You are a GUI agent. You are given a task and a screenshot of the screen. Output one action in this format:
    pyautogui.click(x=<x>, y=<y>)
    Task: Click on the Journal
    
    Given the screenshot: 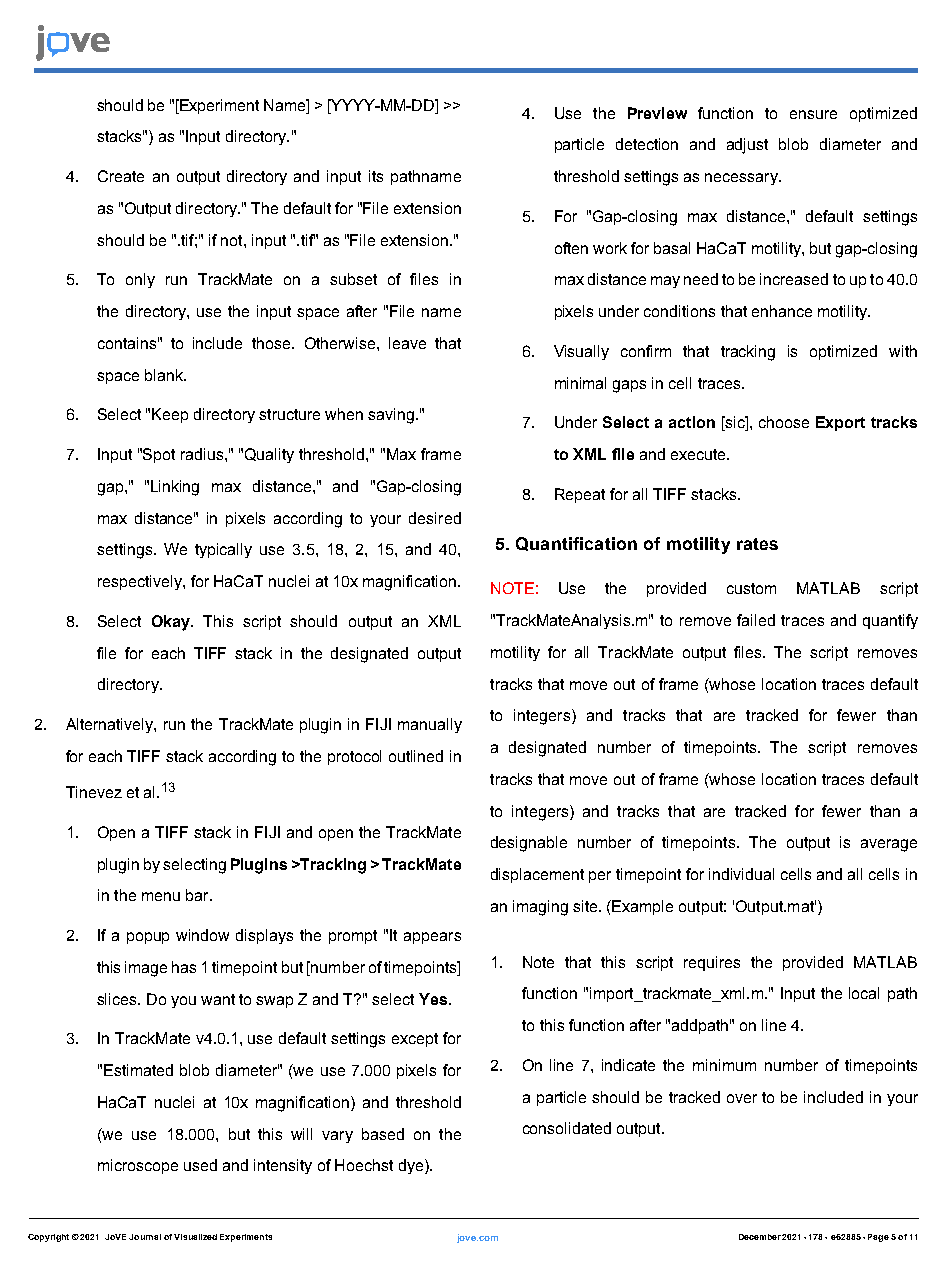 What is the action you would take?
    pyautogui.click(x=145, y=1237)
